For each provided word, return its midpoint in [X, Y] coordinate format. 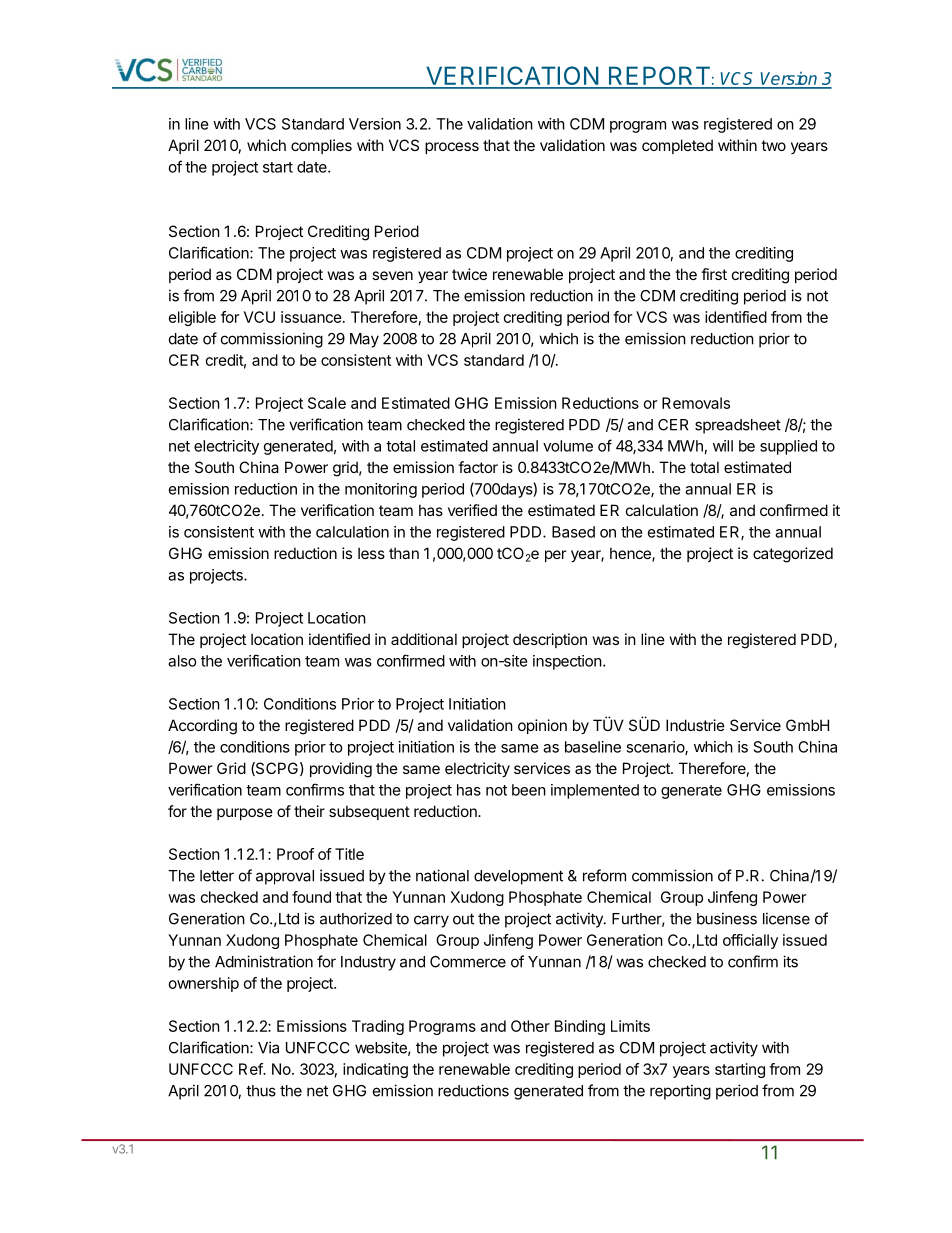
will [723, 446]
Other [530, 1026]
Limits [630, 1026]
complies [321, 146]
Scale [327, 403]
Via [268, 1047]
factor [478, 467]
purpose [245, 814]
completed [677, 146]
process [452, 148]
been [529, 790]
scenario [656, 748]
